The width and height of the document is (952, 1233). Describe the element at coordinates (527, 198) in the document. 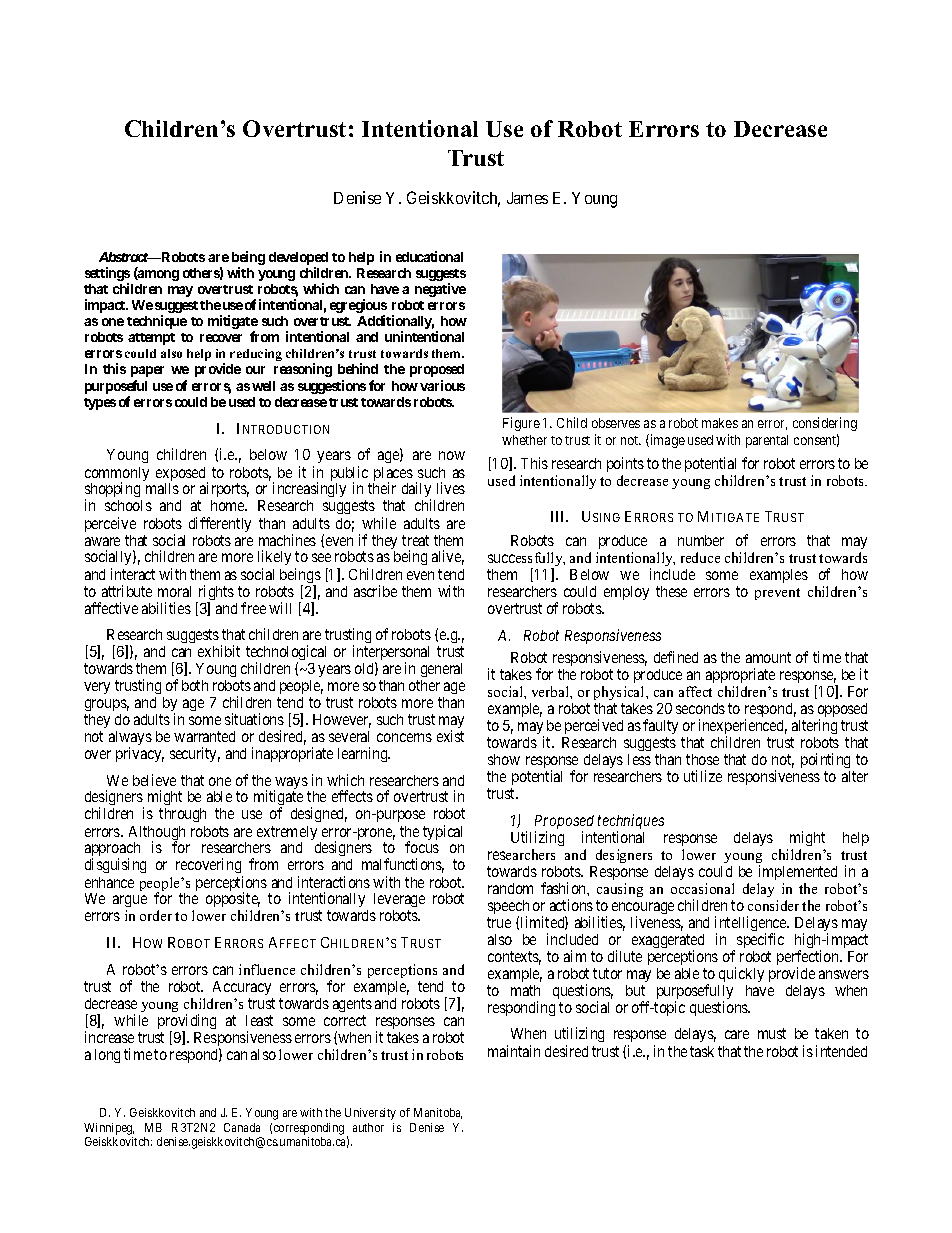

I see `James` at that location.
